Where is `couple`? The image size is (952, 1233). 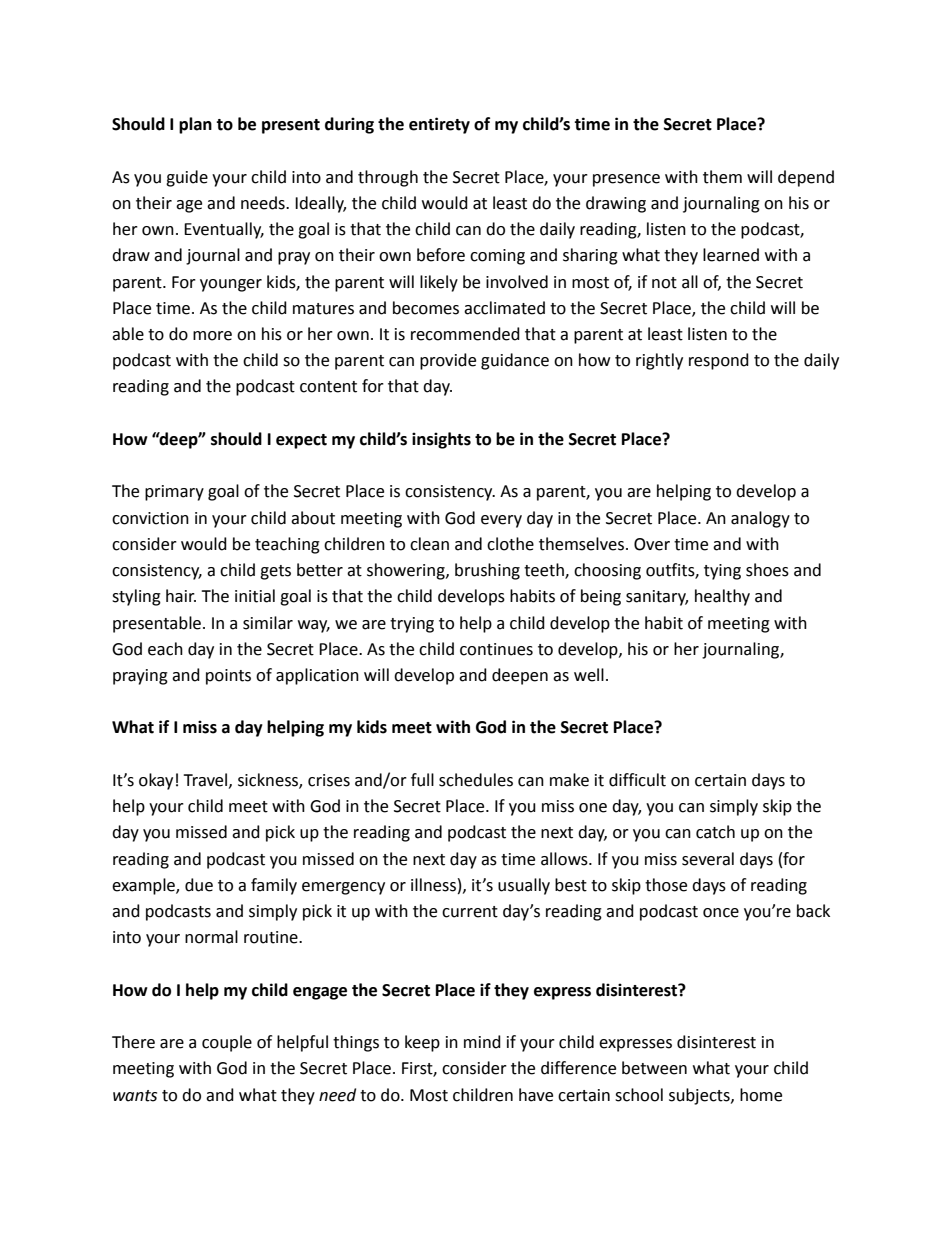
couple is located at coordinates (227, 1043).
